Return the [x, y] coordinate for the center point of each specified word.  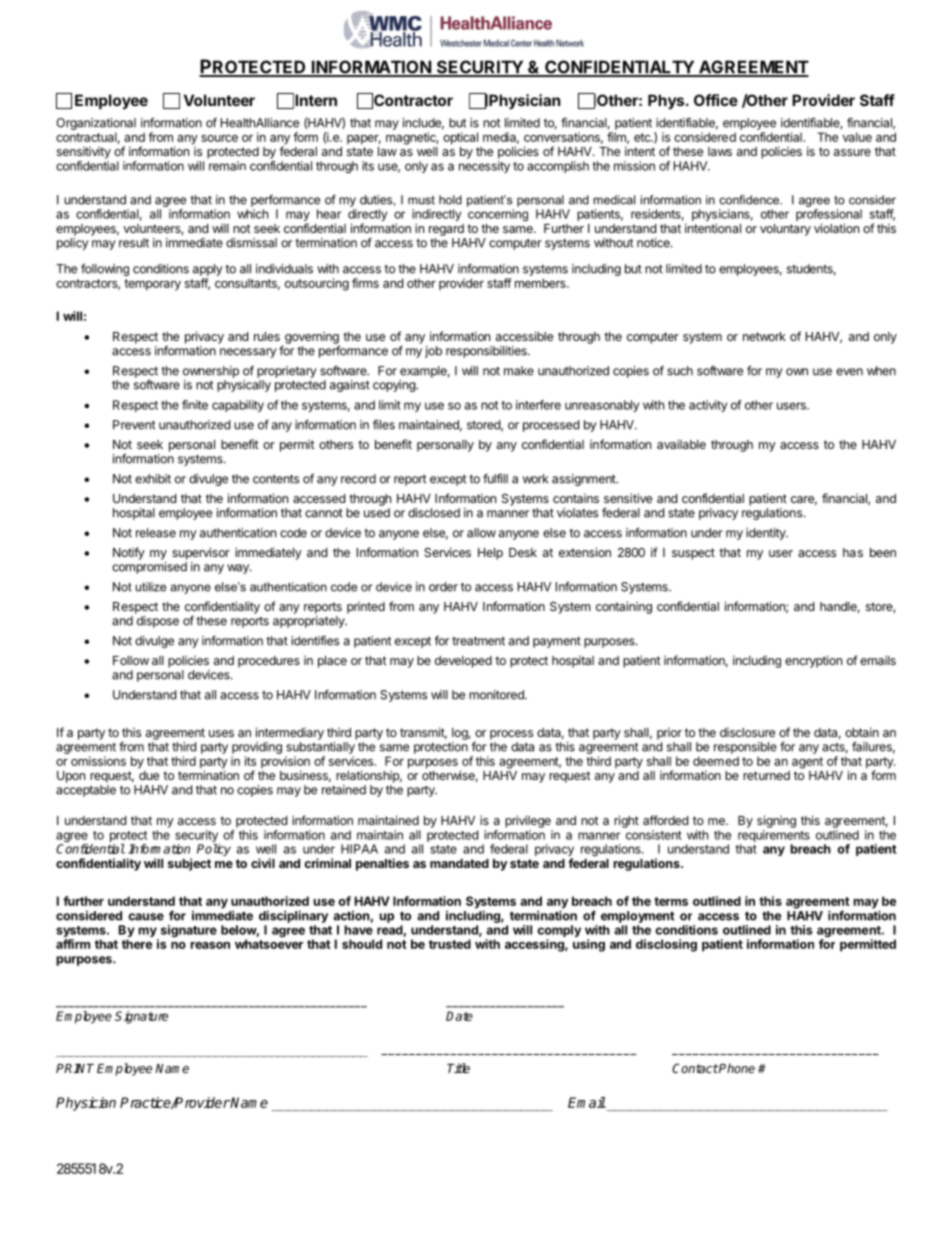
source [219, 138]
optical [460, 138]
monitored [497, 695]
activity [708, 406]
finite [195, 405]
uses [221, 733]
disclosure [747, 732]
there [137, 944]
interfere [538, 405]
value [857, 137]
